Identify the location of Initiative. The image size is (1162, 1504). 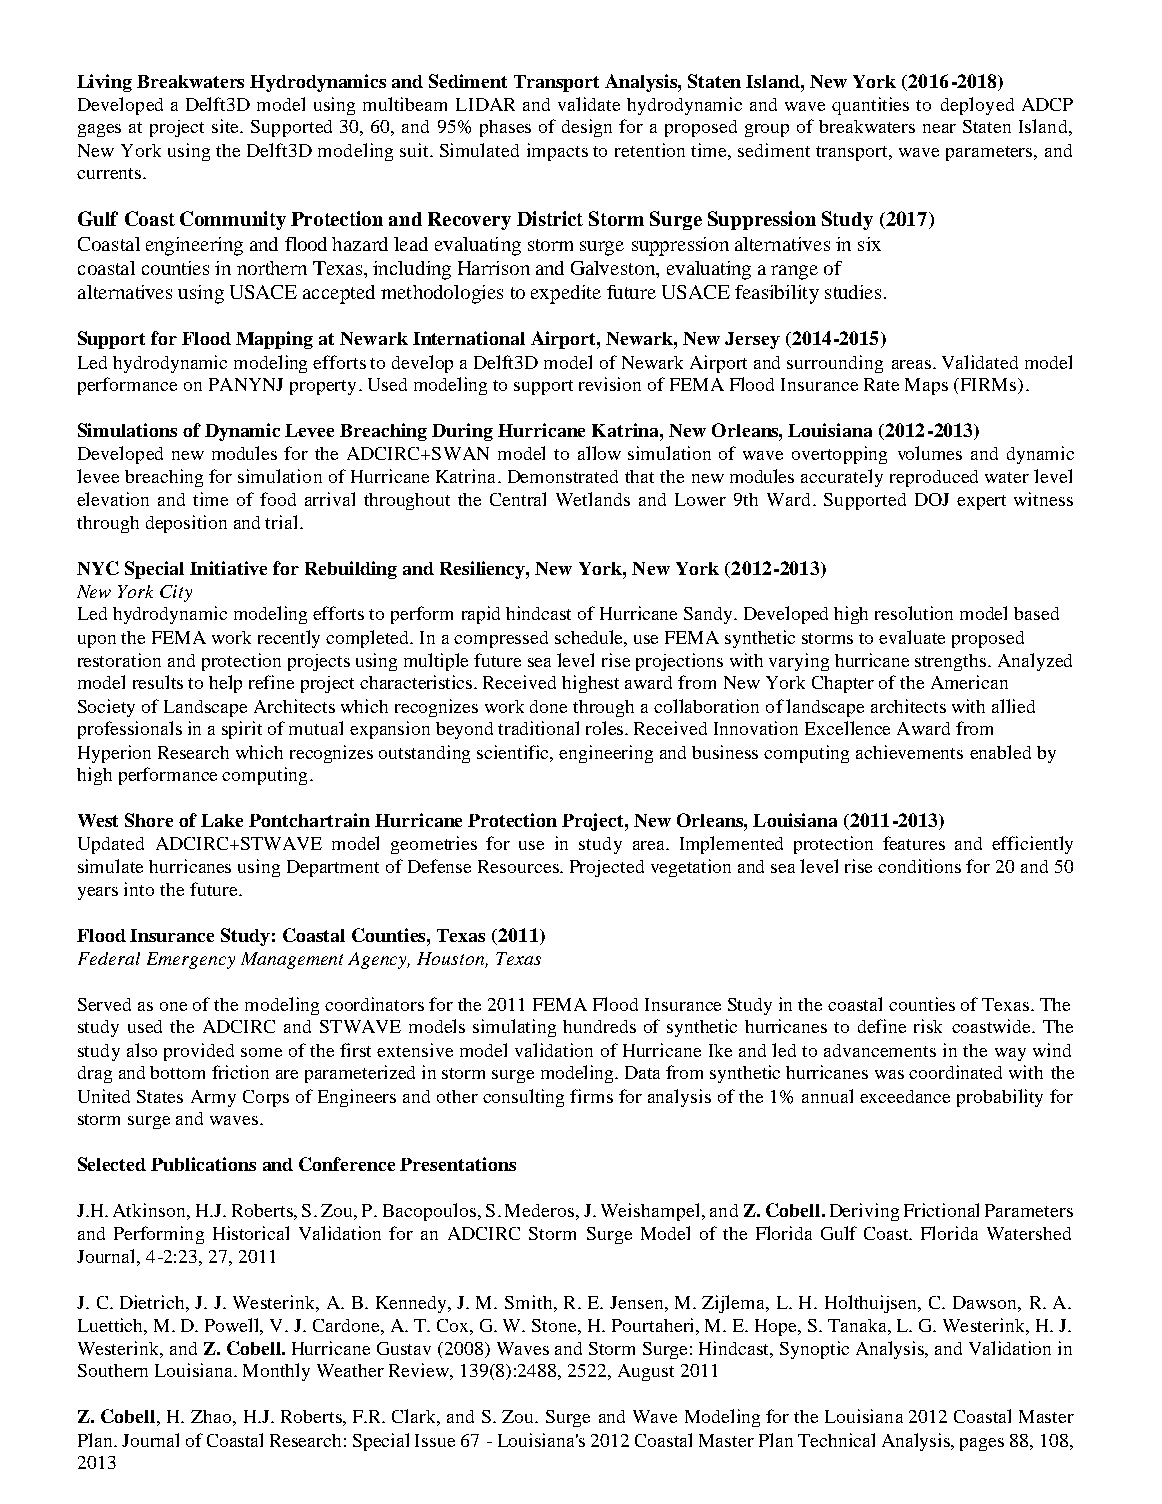
(228, 568).
